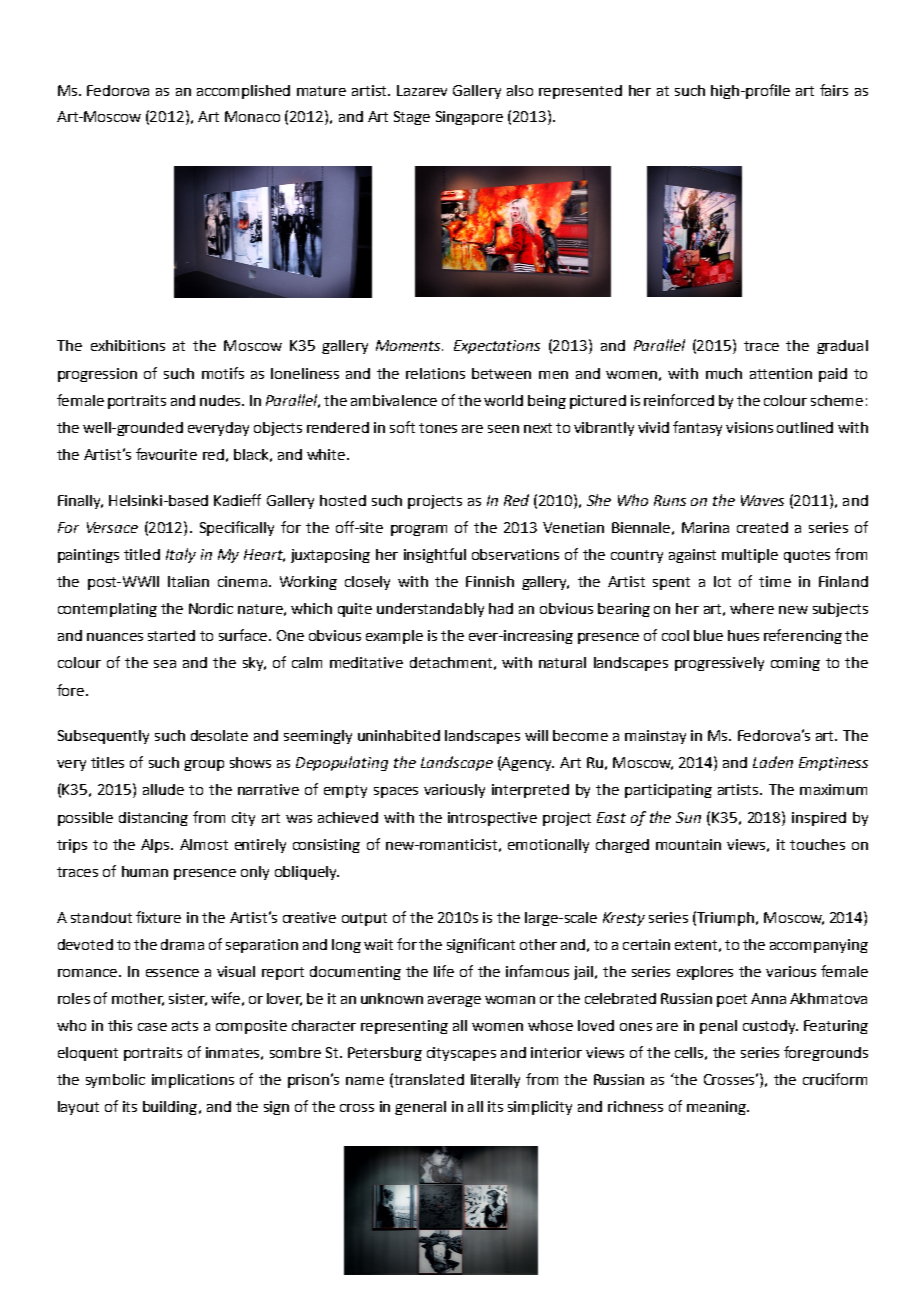  I want to click on Singapore, so click(469, 118).
